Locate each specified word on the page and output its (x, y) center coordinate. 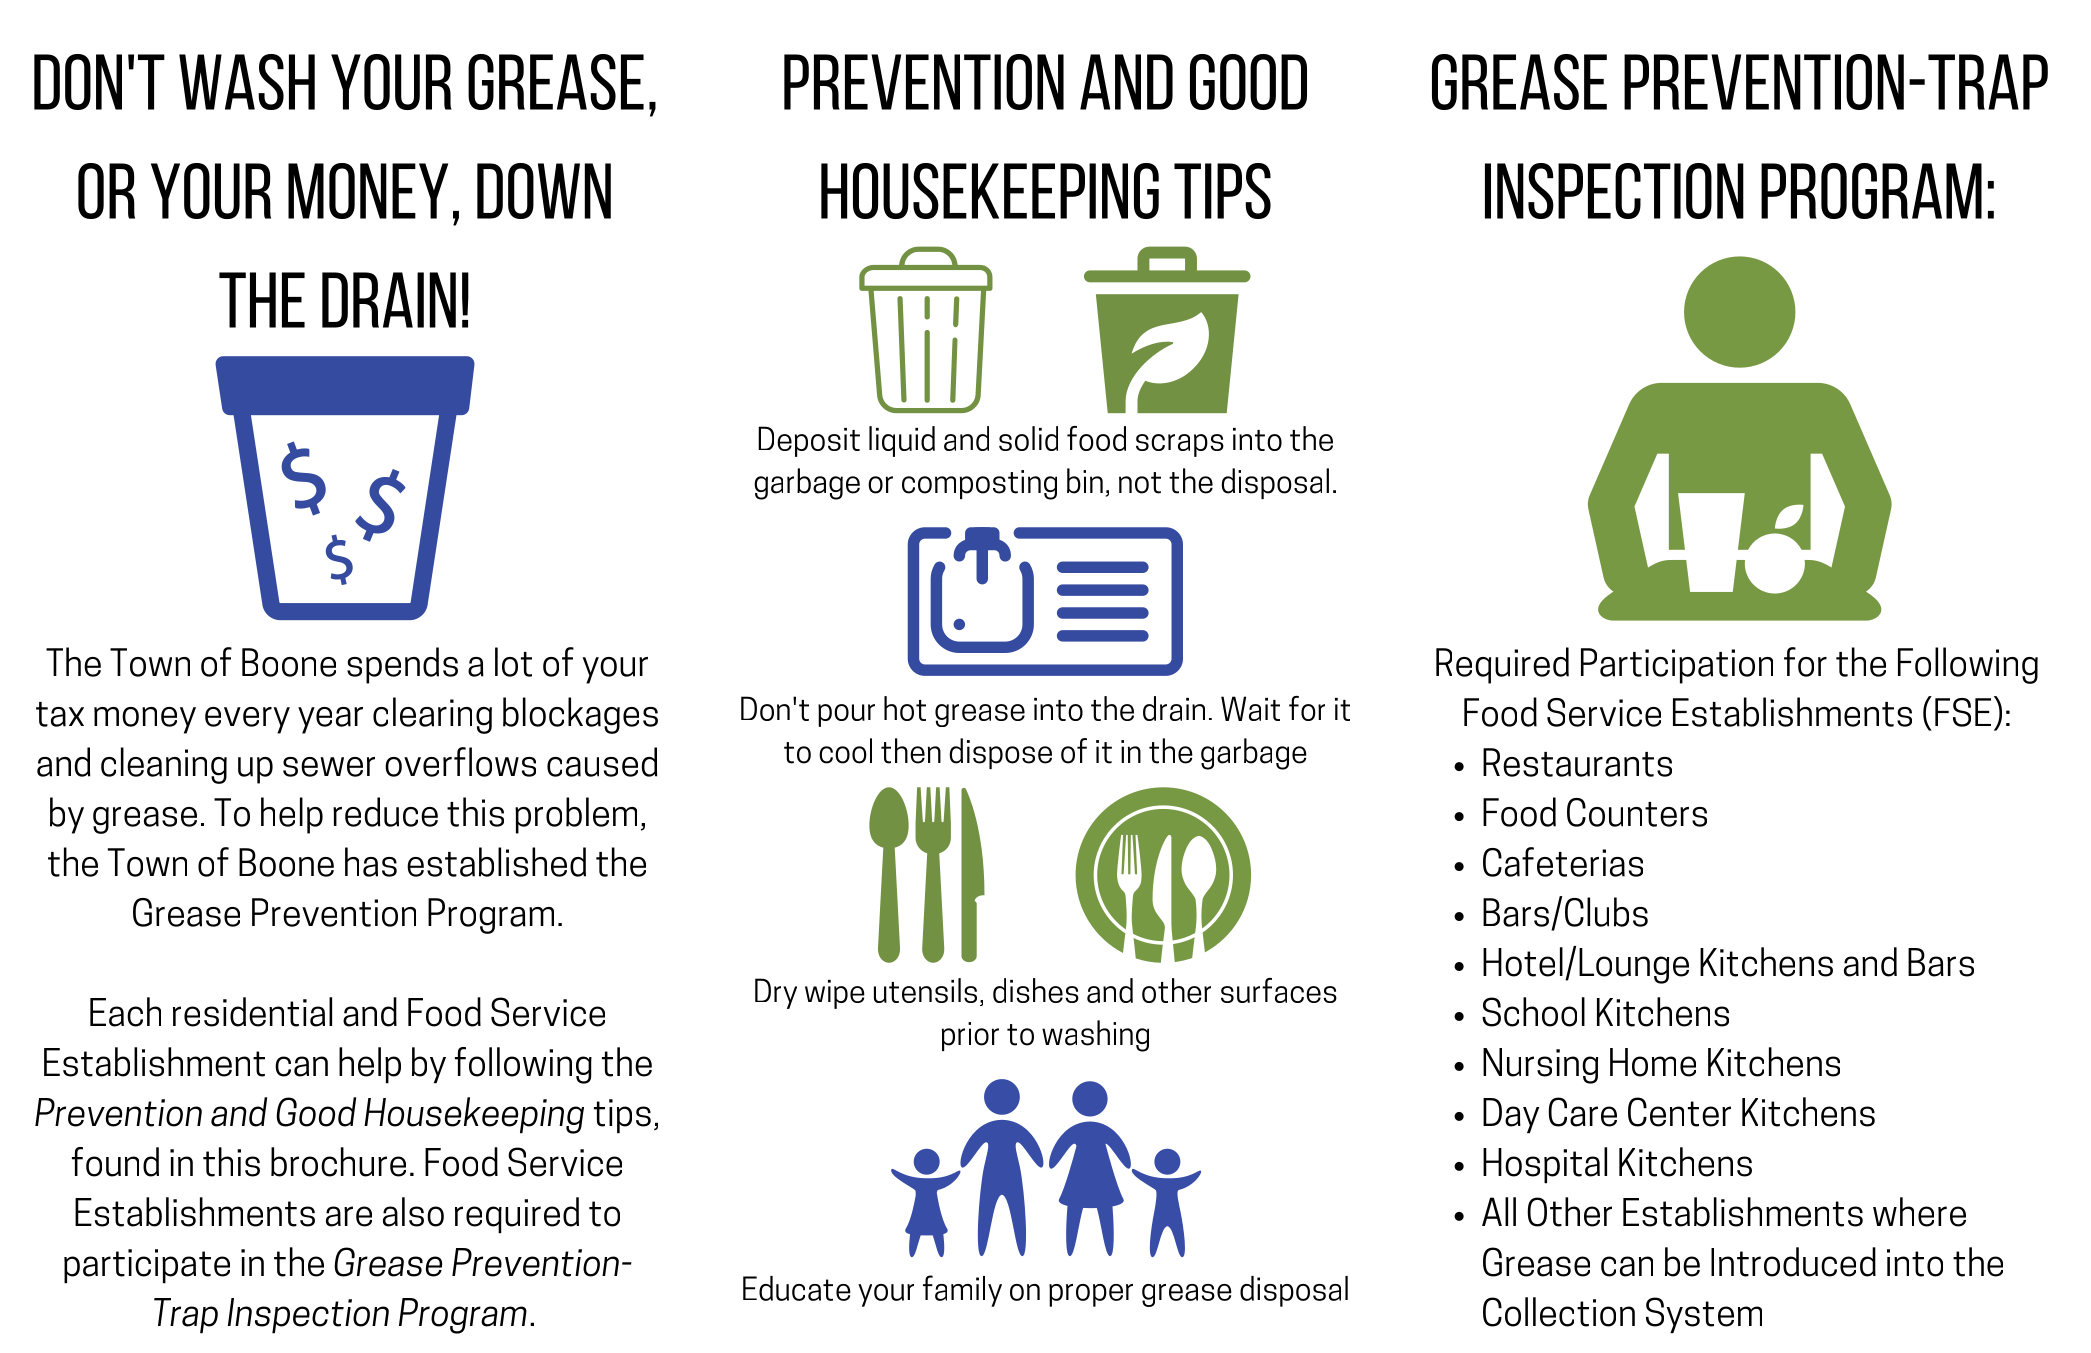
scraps (1180, 445)
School (1533, 1012)
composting (979, 485)
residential (252, 1012)
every (247, 720)
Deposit (809, 441)
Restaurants (1577, 762)
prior (970, 1036)
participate (147, 1266)
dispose (1001, 753)
